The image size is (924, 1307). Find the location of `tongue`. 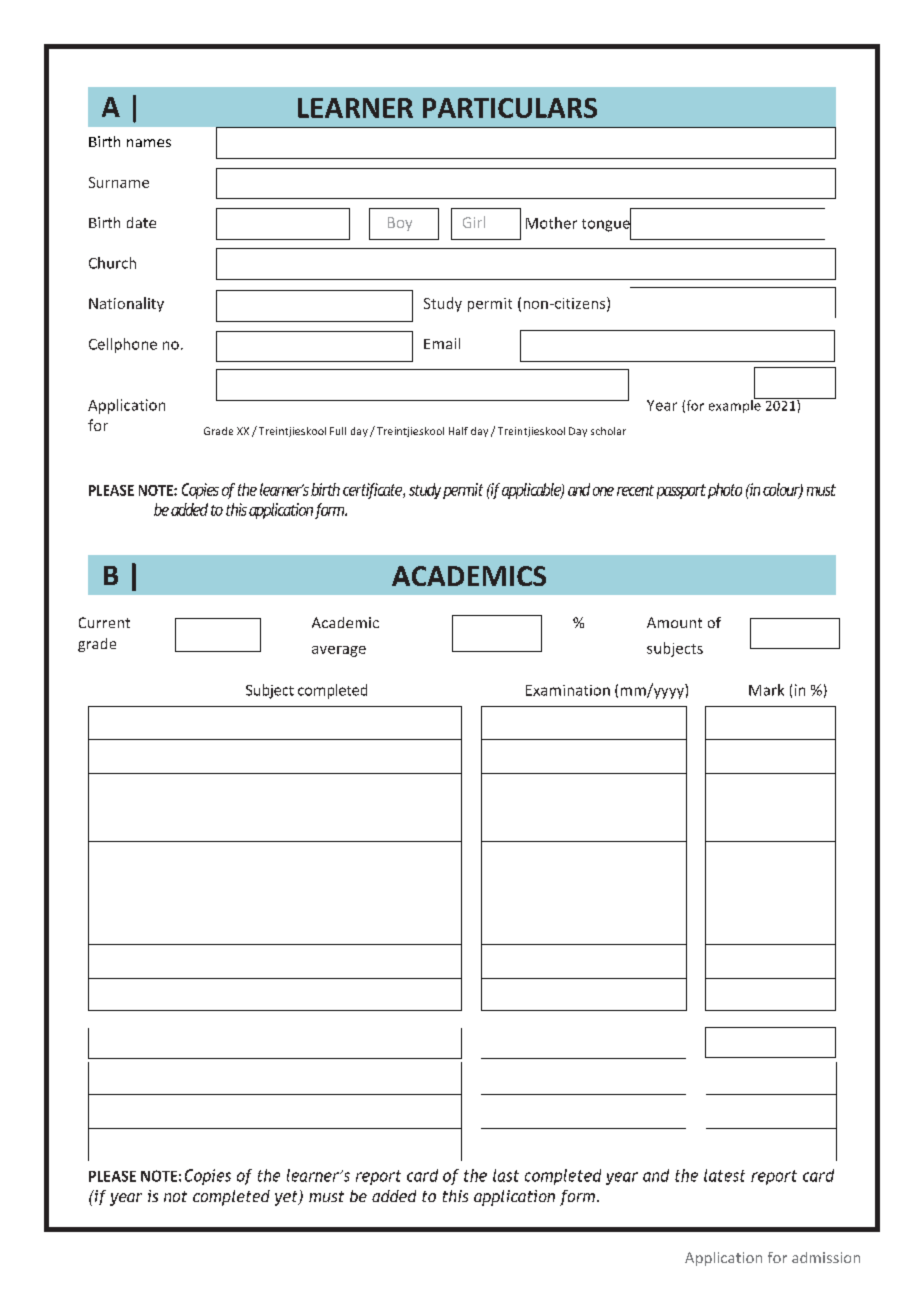

tongue is located at coordinates (606, 225).
